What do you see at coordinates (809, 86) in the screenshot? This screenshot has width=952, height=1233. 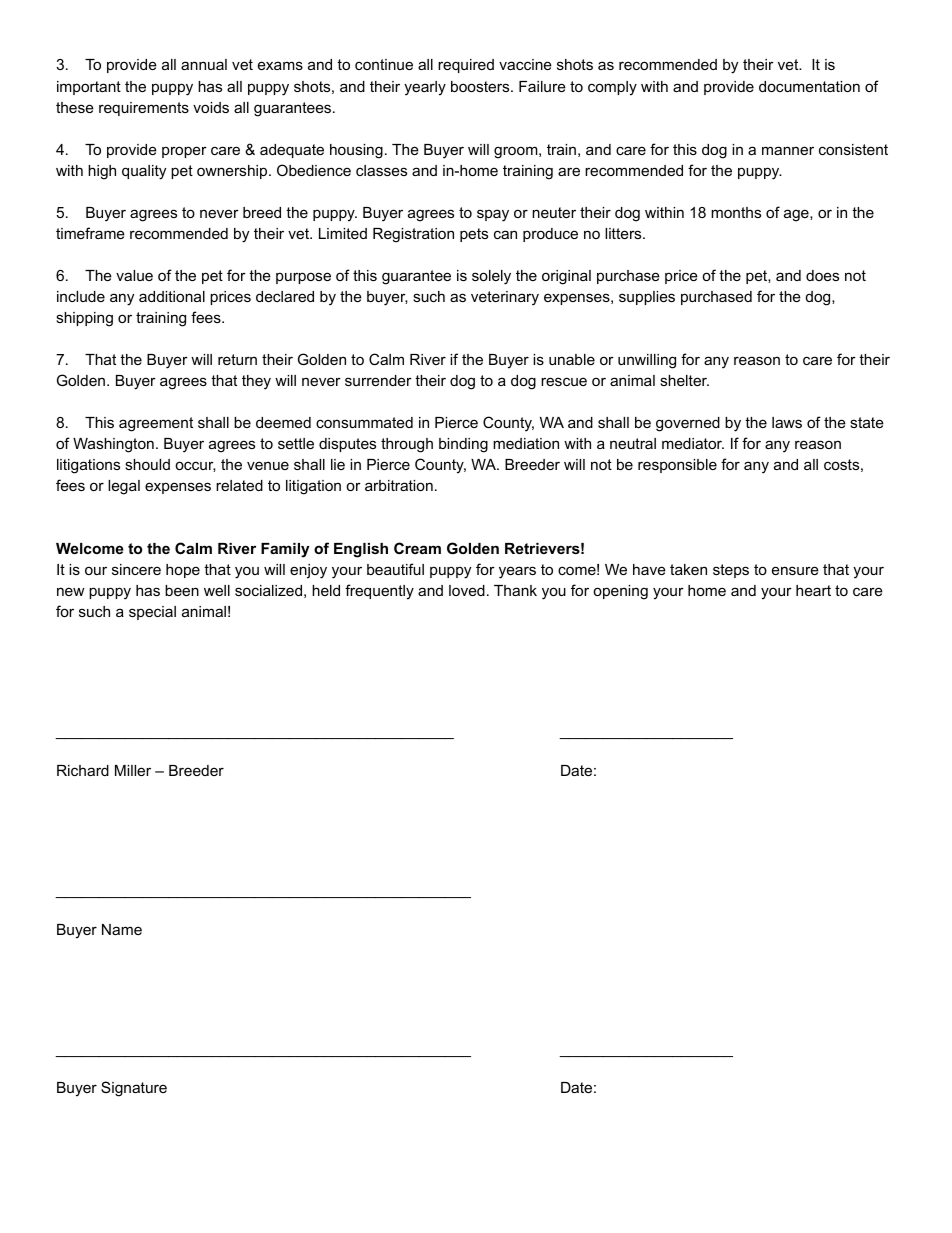 I see `documentation` at bounding box center [809, 86].
